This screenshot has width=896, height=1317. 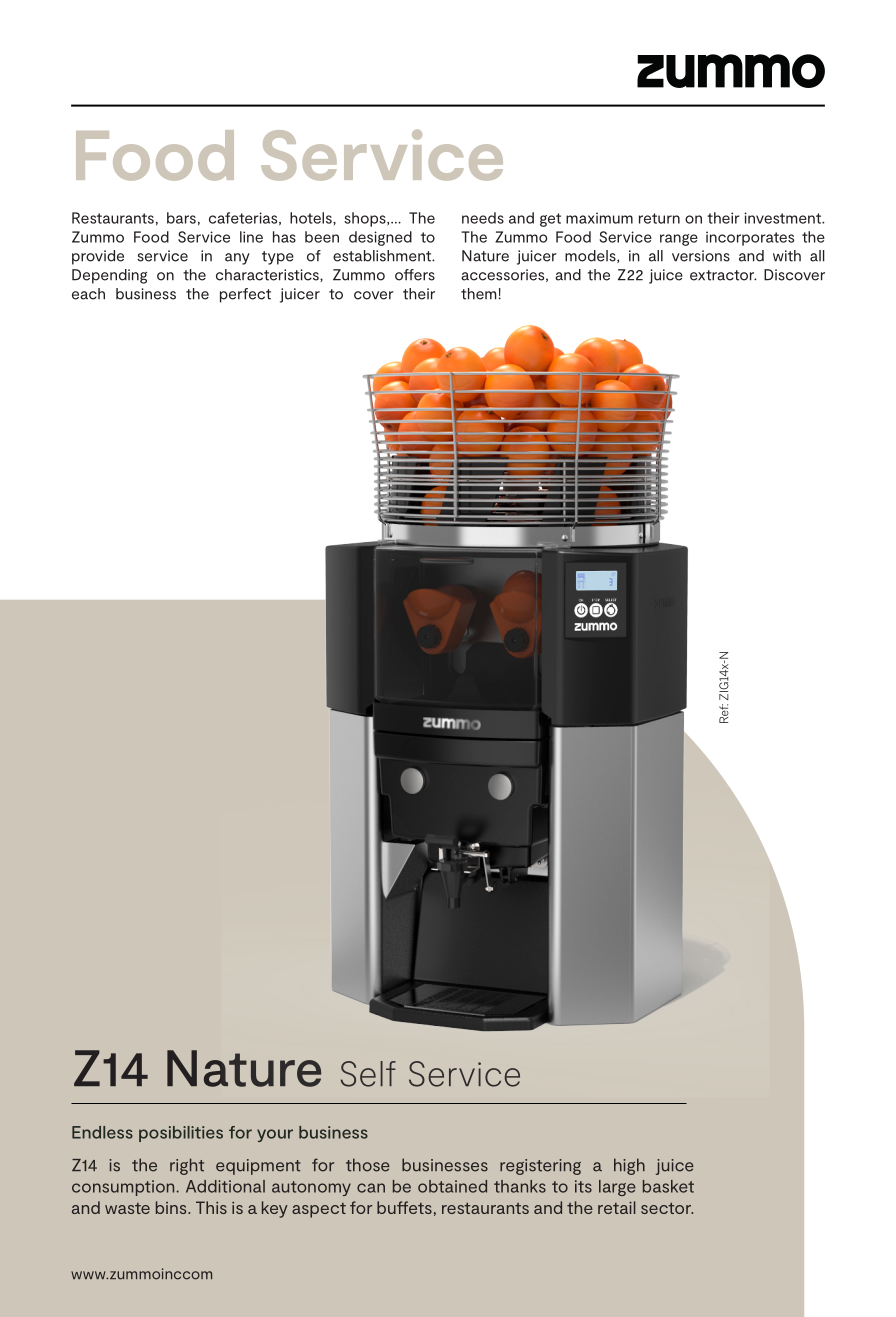 What do you see at coordinates (480, 294) in the screenshot?
I see `them` at bounding box center [480, 294].
